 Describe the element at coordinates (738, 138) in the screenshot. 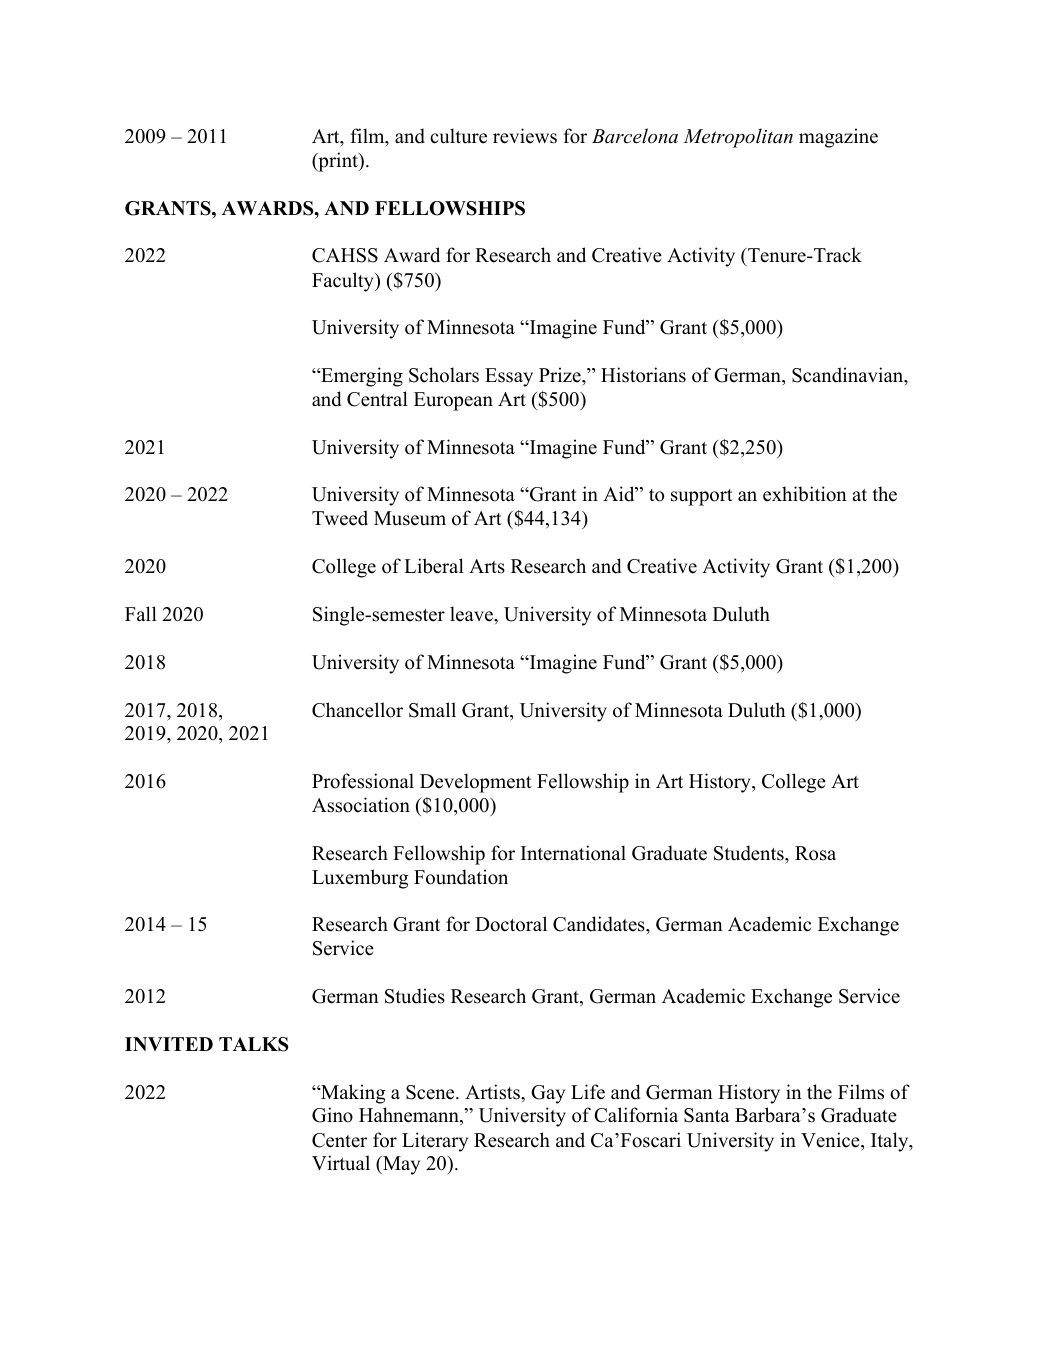

I see `Metropolitan` at that location.
